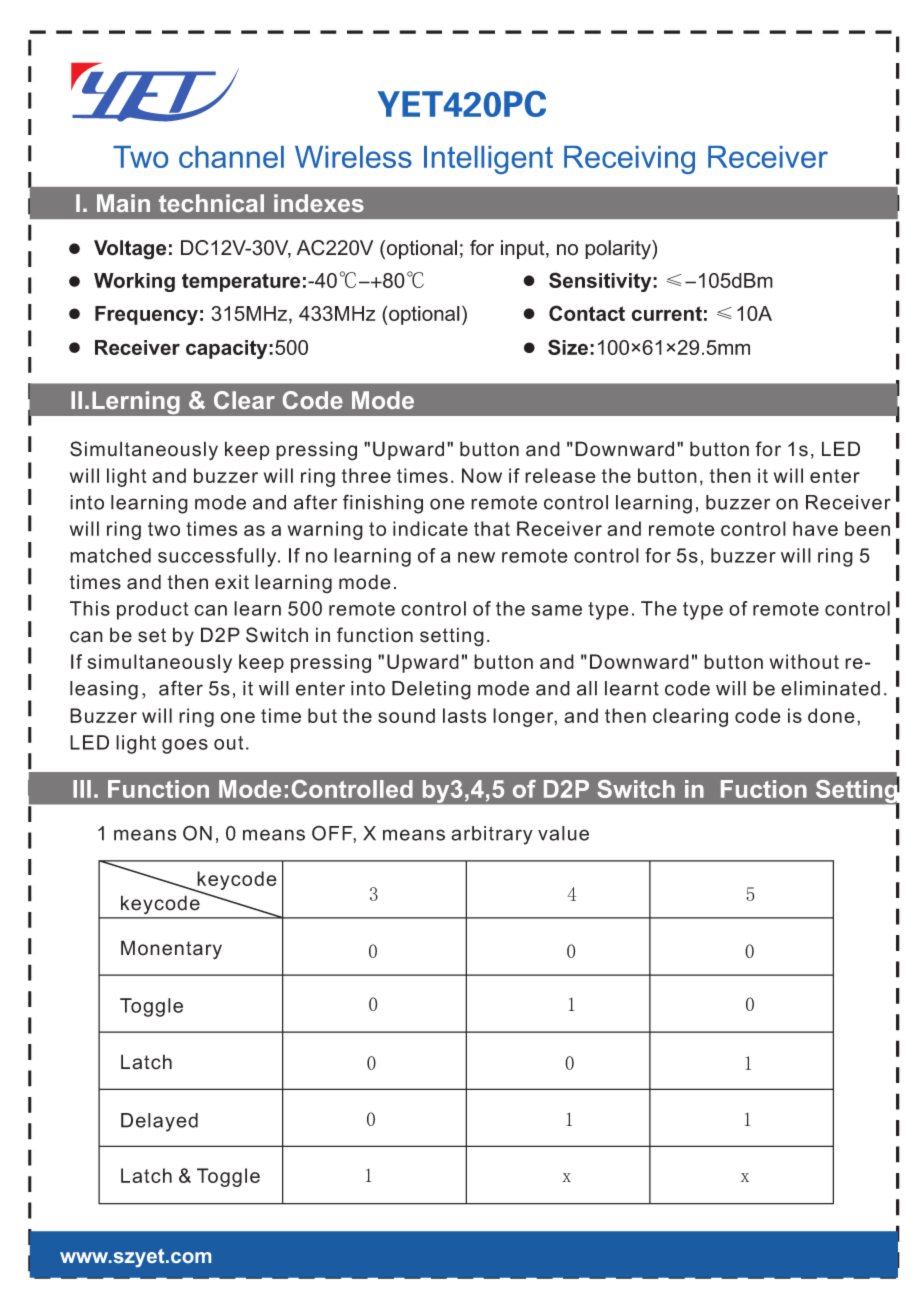  I want to click on III, so click(82, 789).
